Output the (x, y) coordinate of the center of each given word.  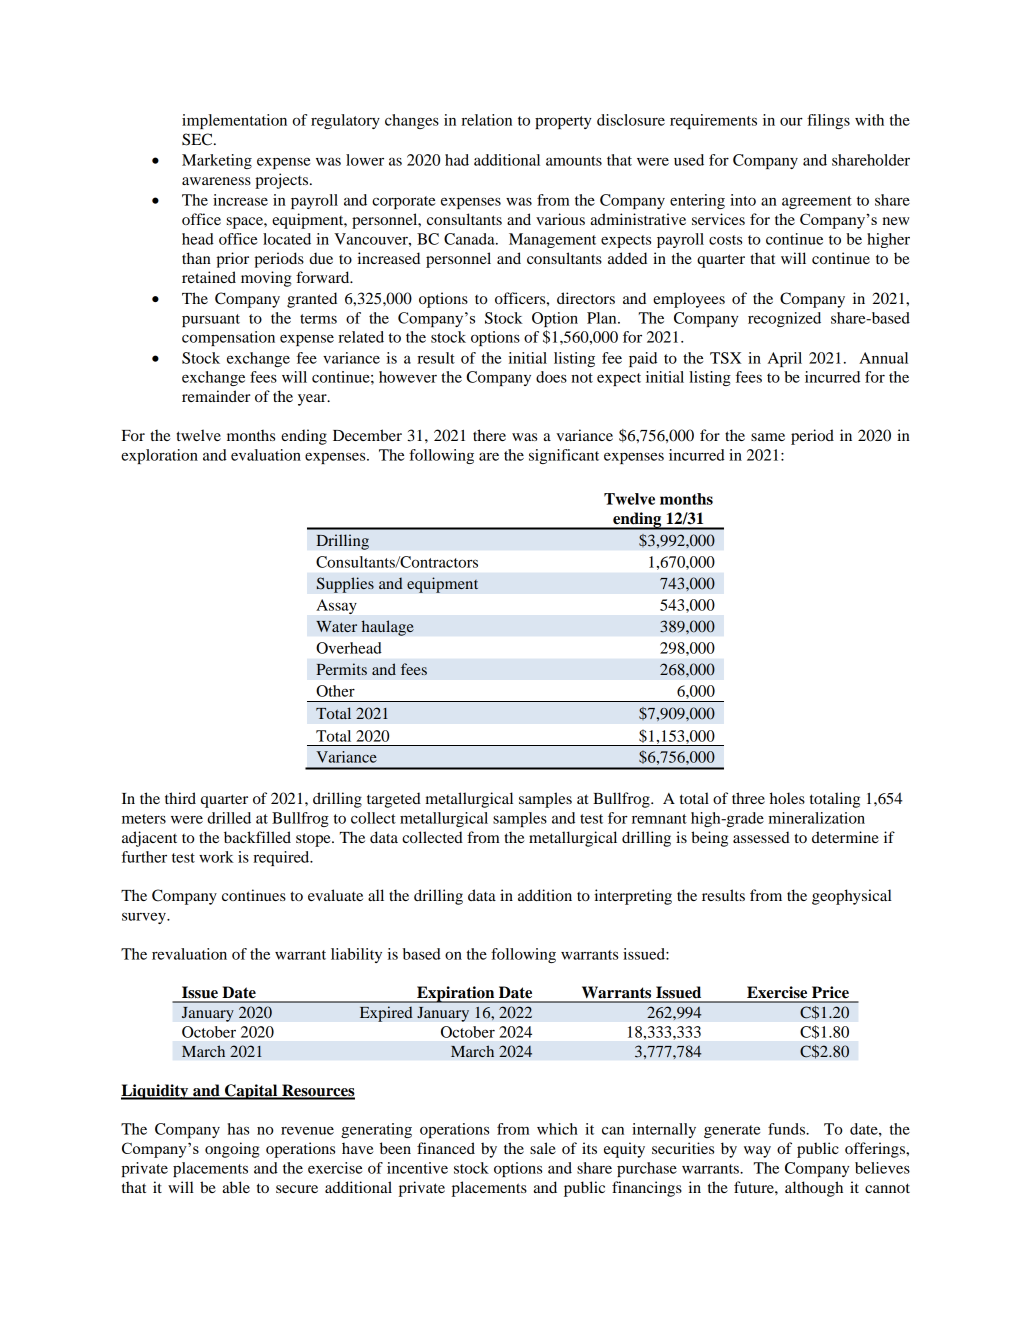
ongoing (232, 1150)
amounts (574, 161)
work (216, 857)
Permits (341, 669)
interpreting (633, 897)
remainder (216, 396)
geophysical (852, 897)
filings (828, 121)
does (551, 377)
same (768, 437)
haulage (387, 628)
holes (787, 798)
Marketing (217, 161)
